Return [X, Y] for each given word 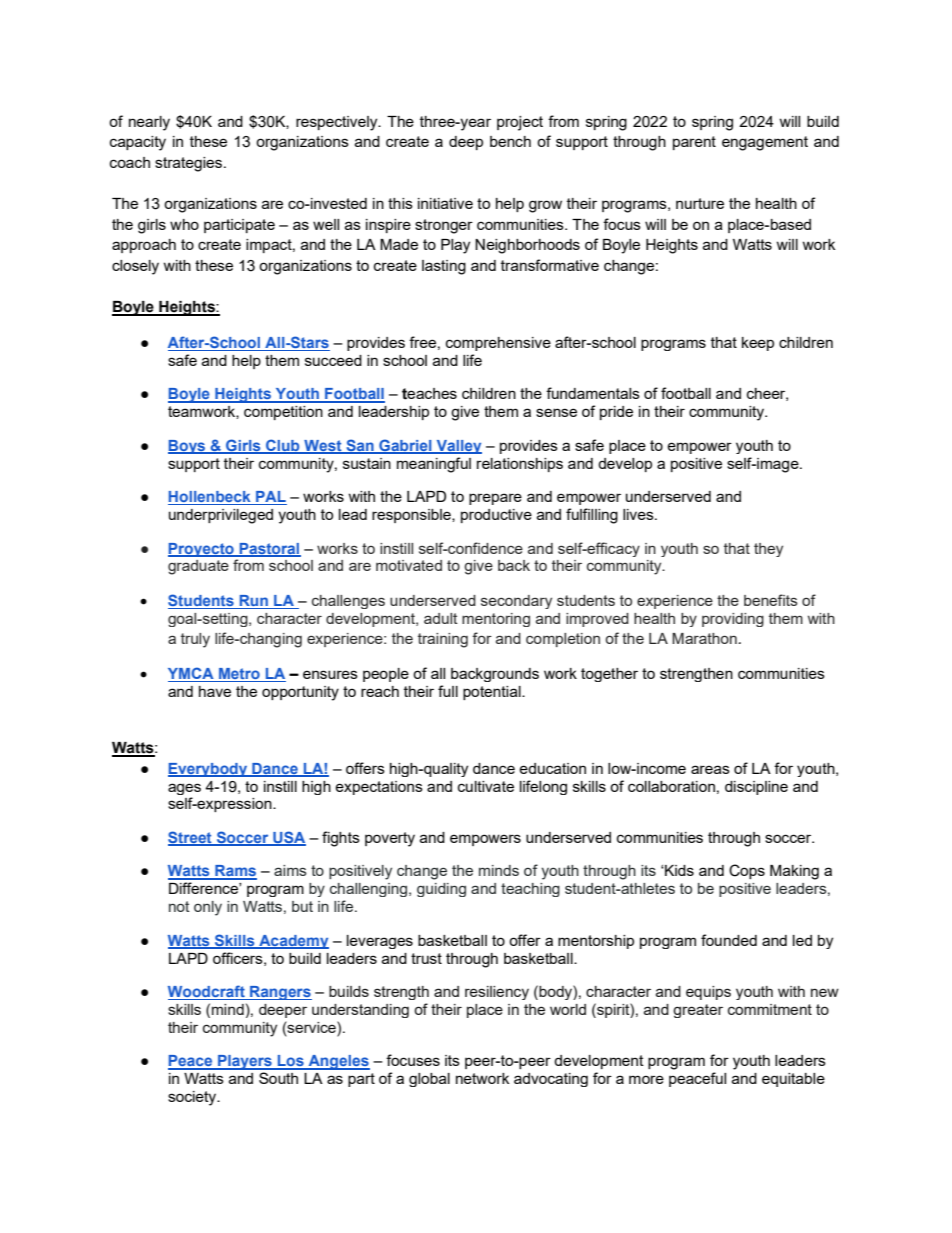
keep [758, 344]
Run [253, 602]
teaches [429, 394]
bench [510, 141]
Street [191, 838]
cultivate [486, 786]
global [429, 1080]
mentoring [496, 620]
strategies [188, 164]
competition [283, 413]
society [193, 1098]
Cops [747, 871]
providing [733, 620]
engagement [765, 143]
